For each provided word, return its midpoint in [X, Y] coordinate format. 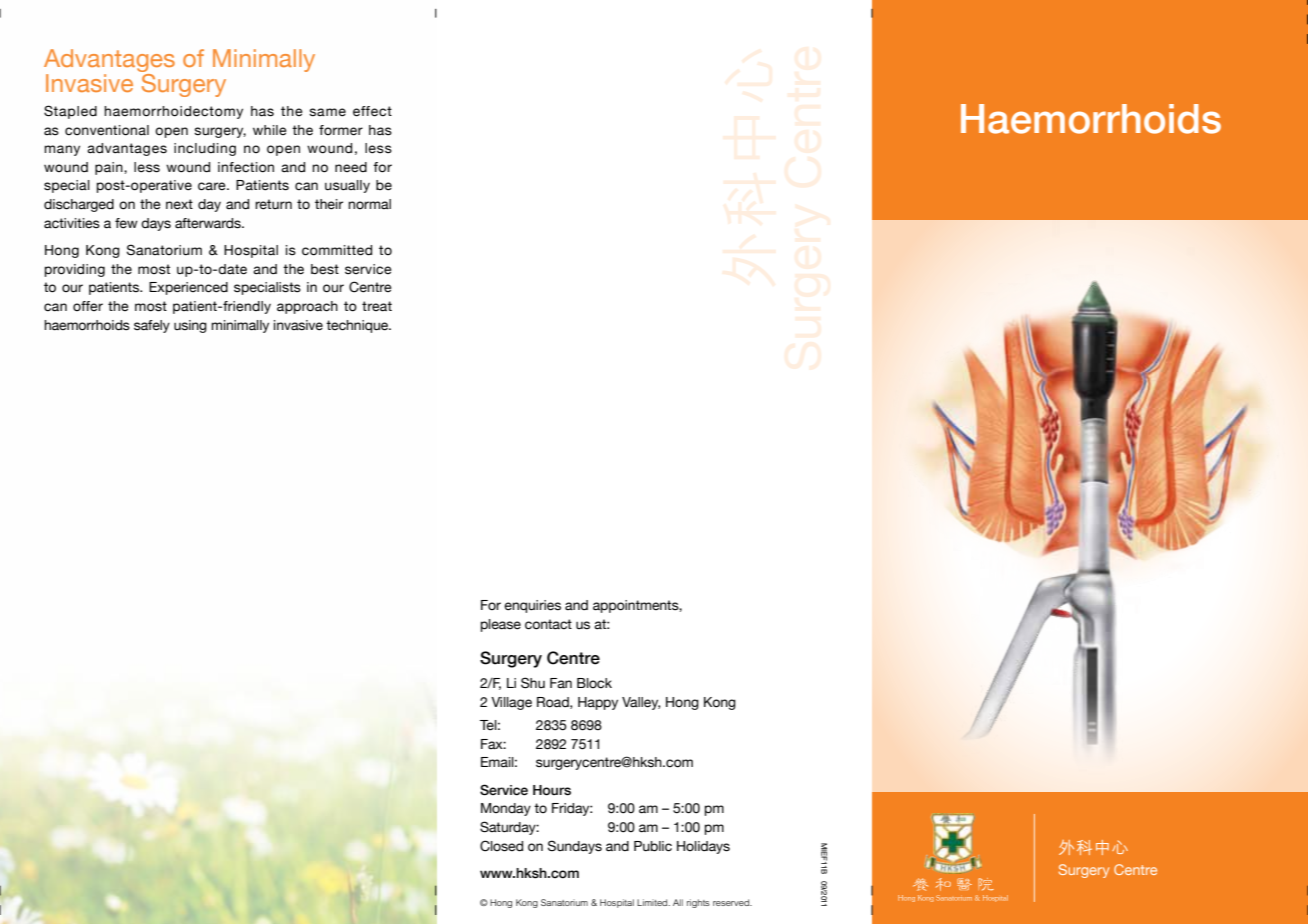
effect [372, 111]
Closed [501, 846]
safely [152, 326]
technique [358, 326]
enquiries [532, 606]
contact [548, 624]
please [501, 625]
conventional [107, 130]
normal [369, 204]
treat [377, 306]
